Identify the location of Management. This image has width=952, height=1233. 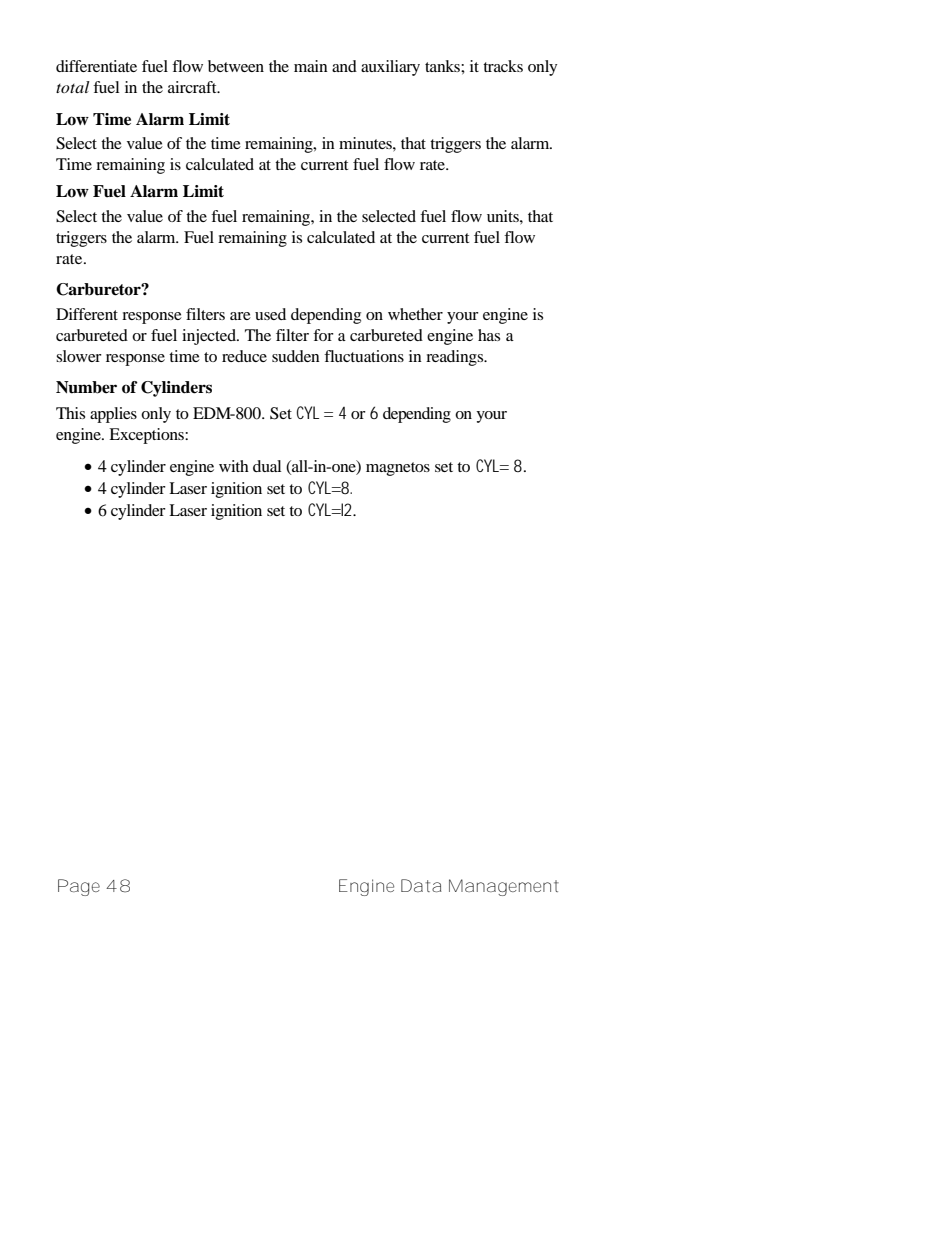
(504, 887).
